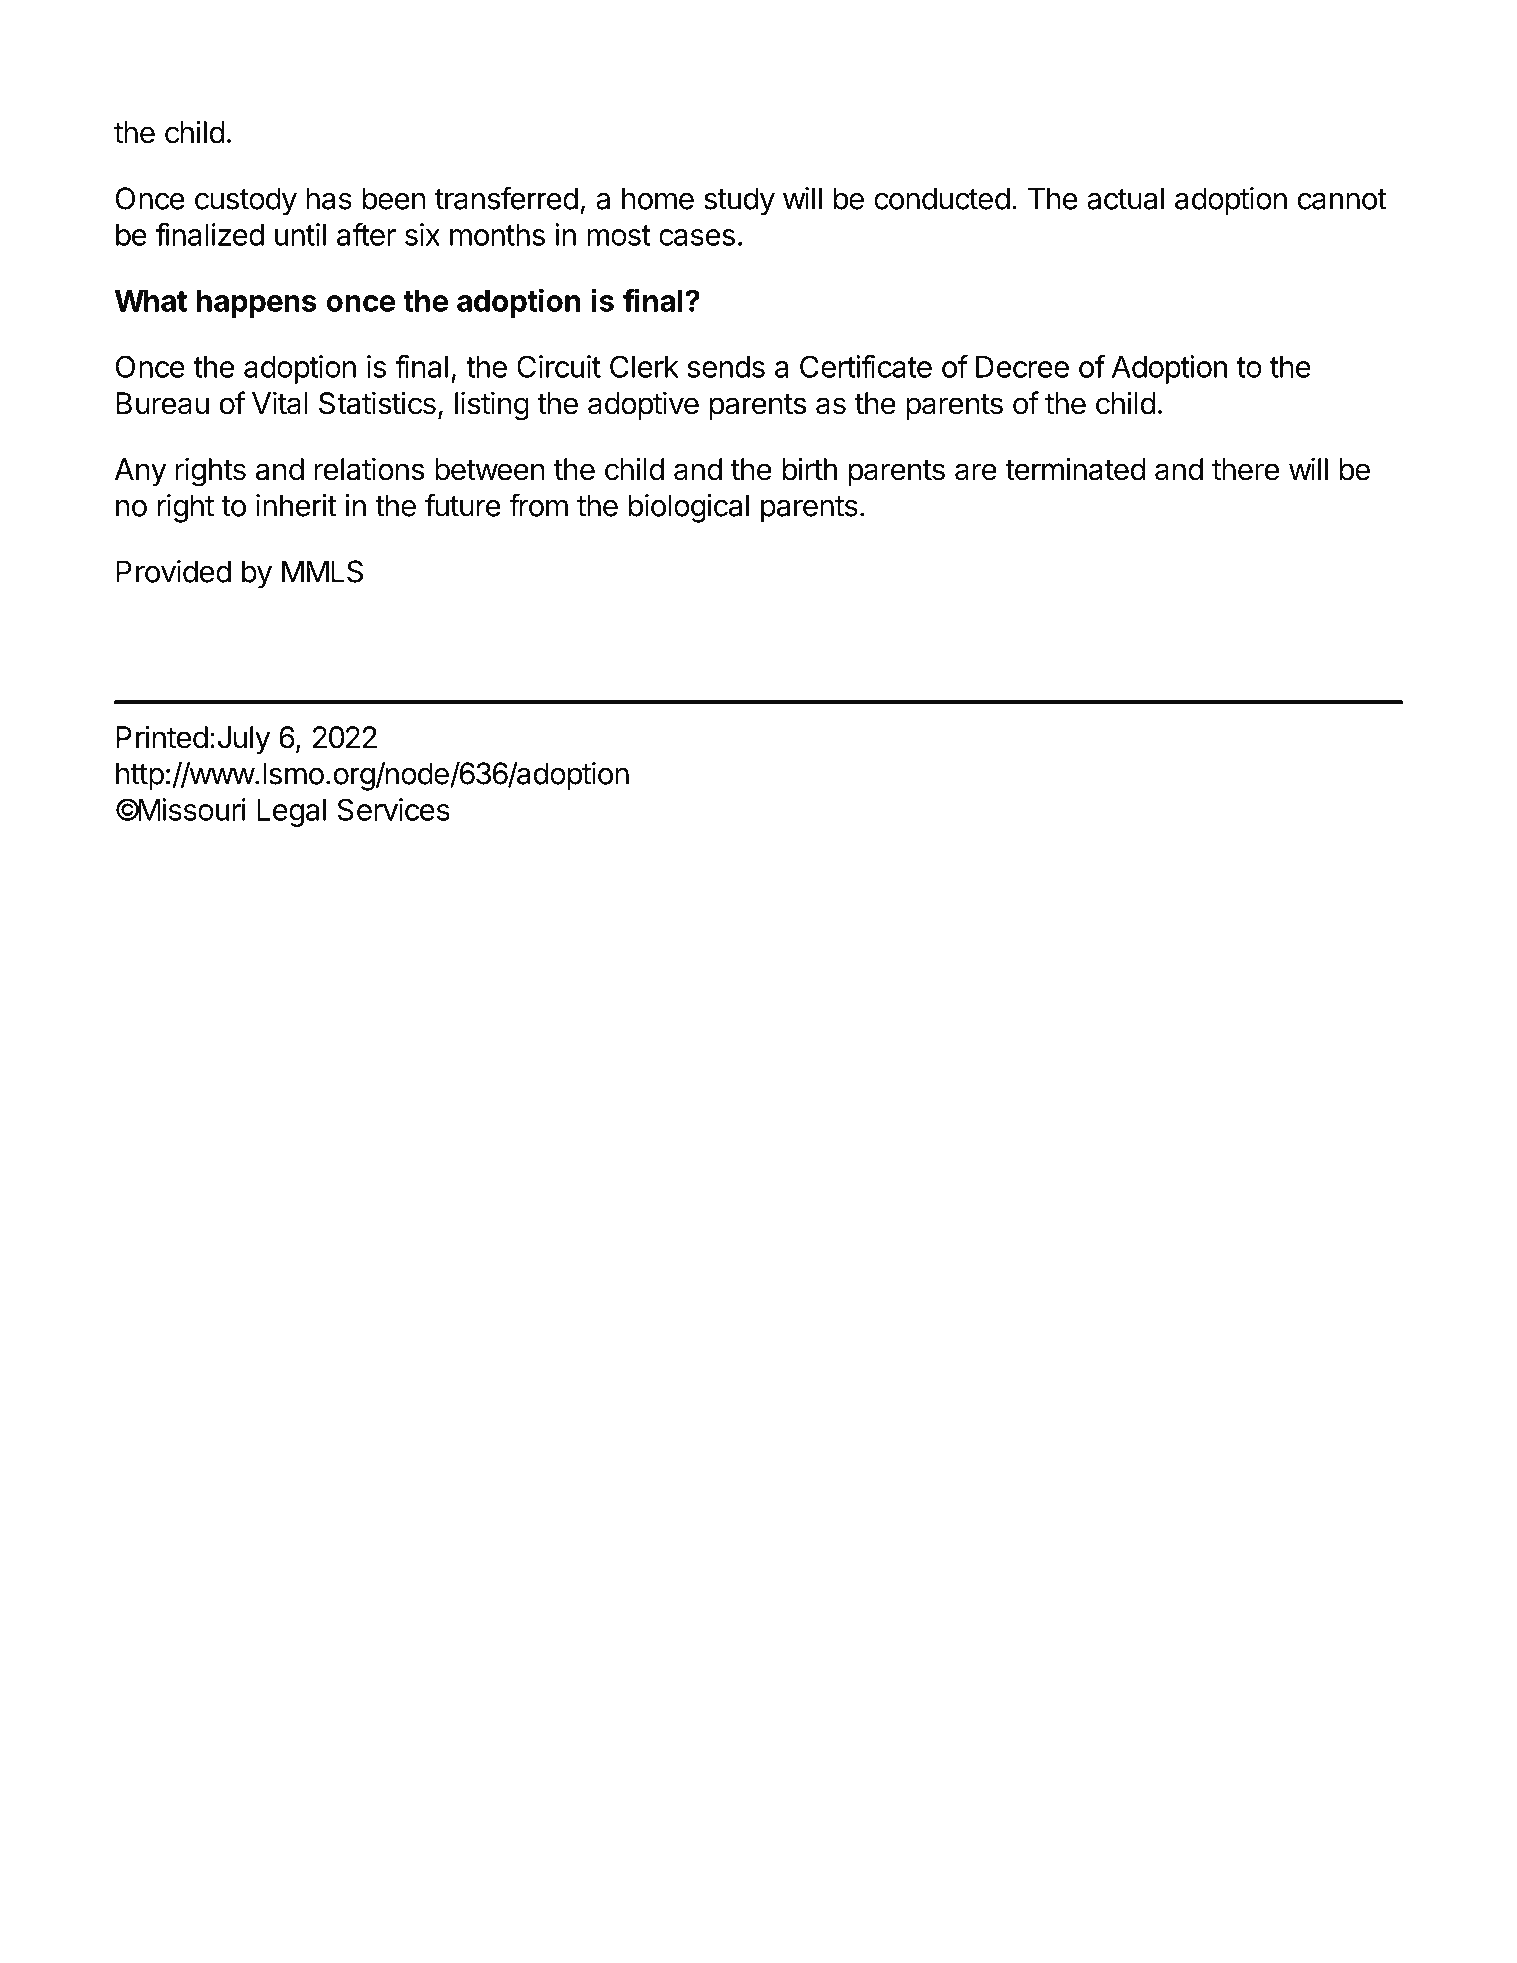 The width and height of the screenshot is (1517, 1963). What do you see at coordinates (173, 571) in the screenshot?
I see `Provided` at bounding box center [173, 571].
